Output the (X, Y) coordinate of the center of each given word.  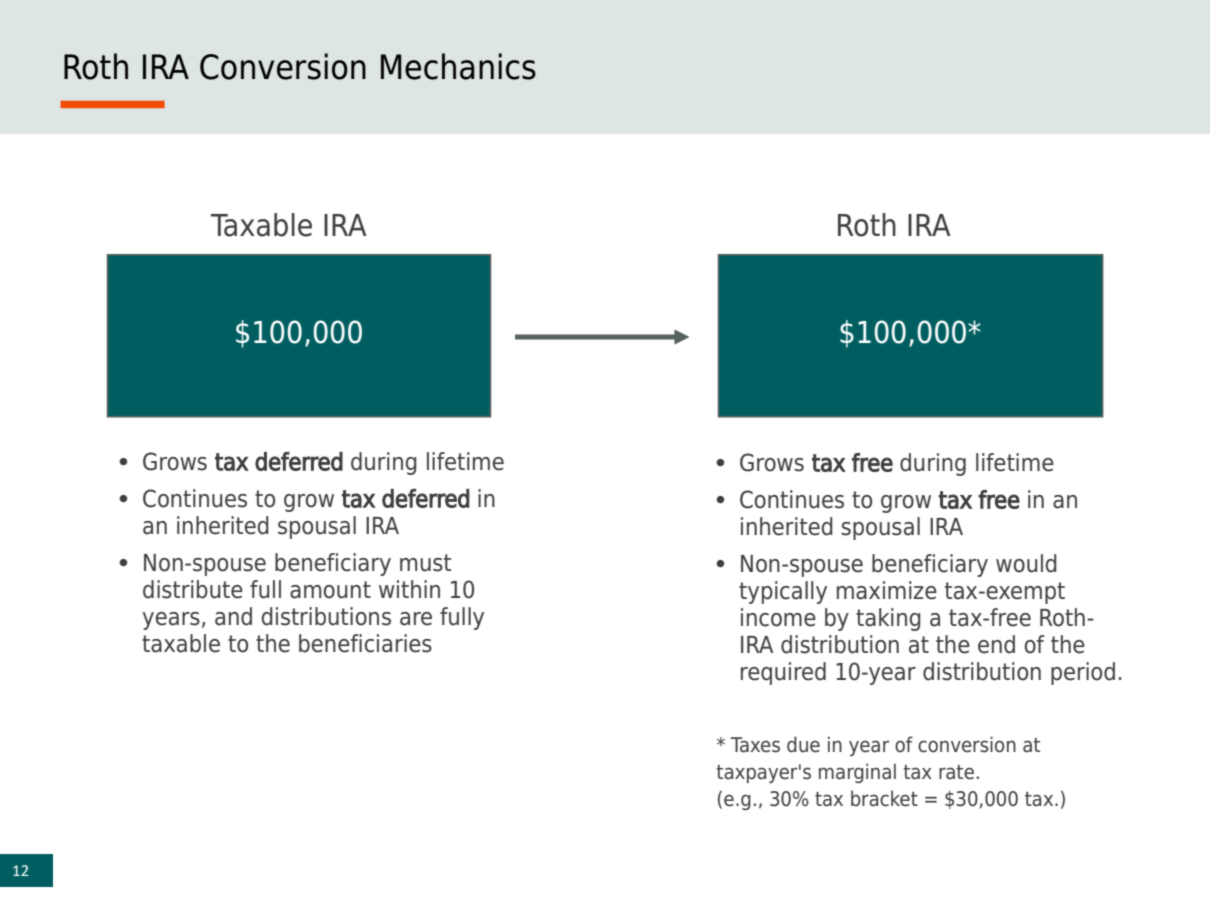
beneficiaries (365, 643)
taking (888, 619)
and (233, 616)
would (1026, 563)
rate (956, 772)
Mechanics (458, 66)
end (996, 644)
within (409, 589)
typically (783, 592)
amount (330, 590)
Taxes (755, 745)
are (416, 619)
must (425, 563)
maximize (887, 590)
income (778, 617)
